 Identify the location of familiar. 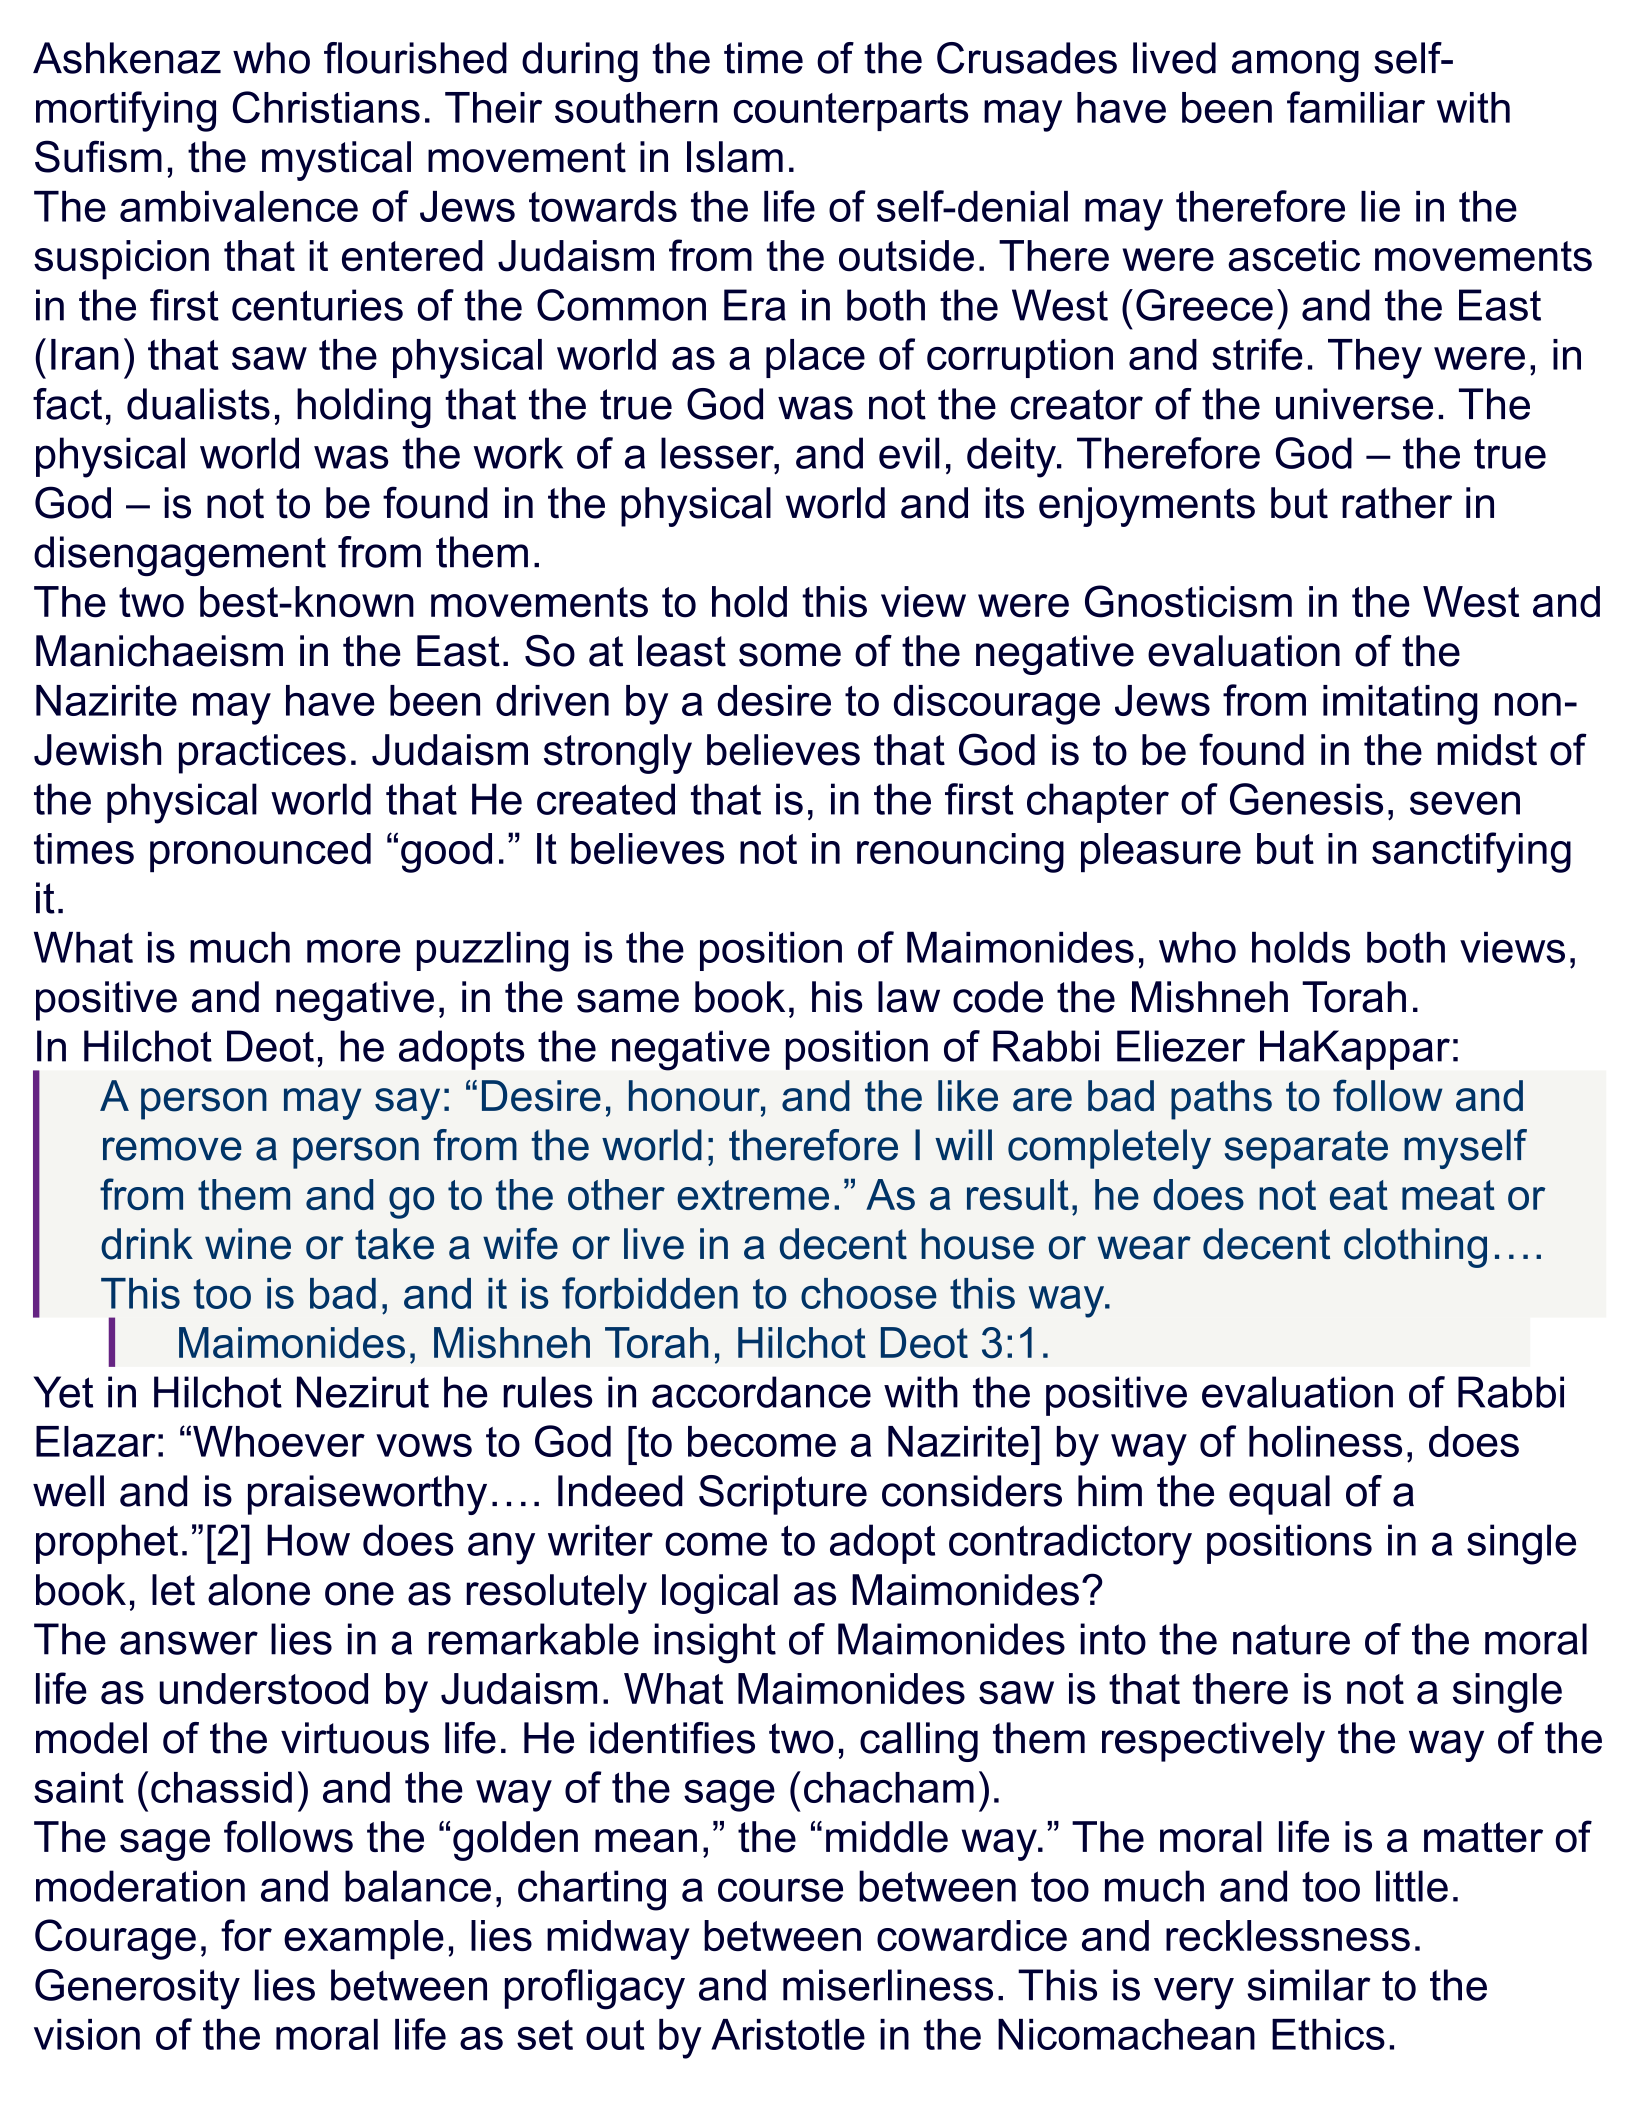
(1356, 107).
